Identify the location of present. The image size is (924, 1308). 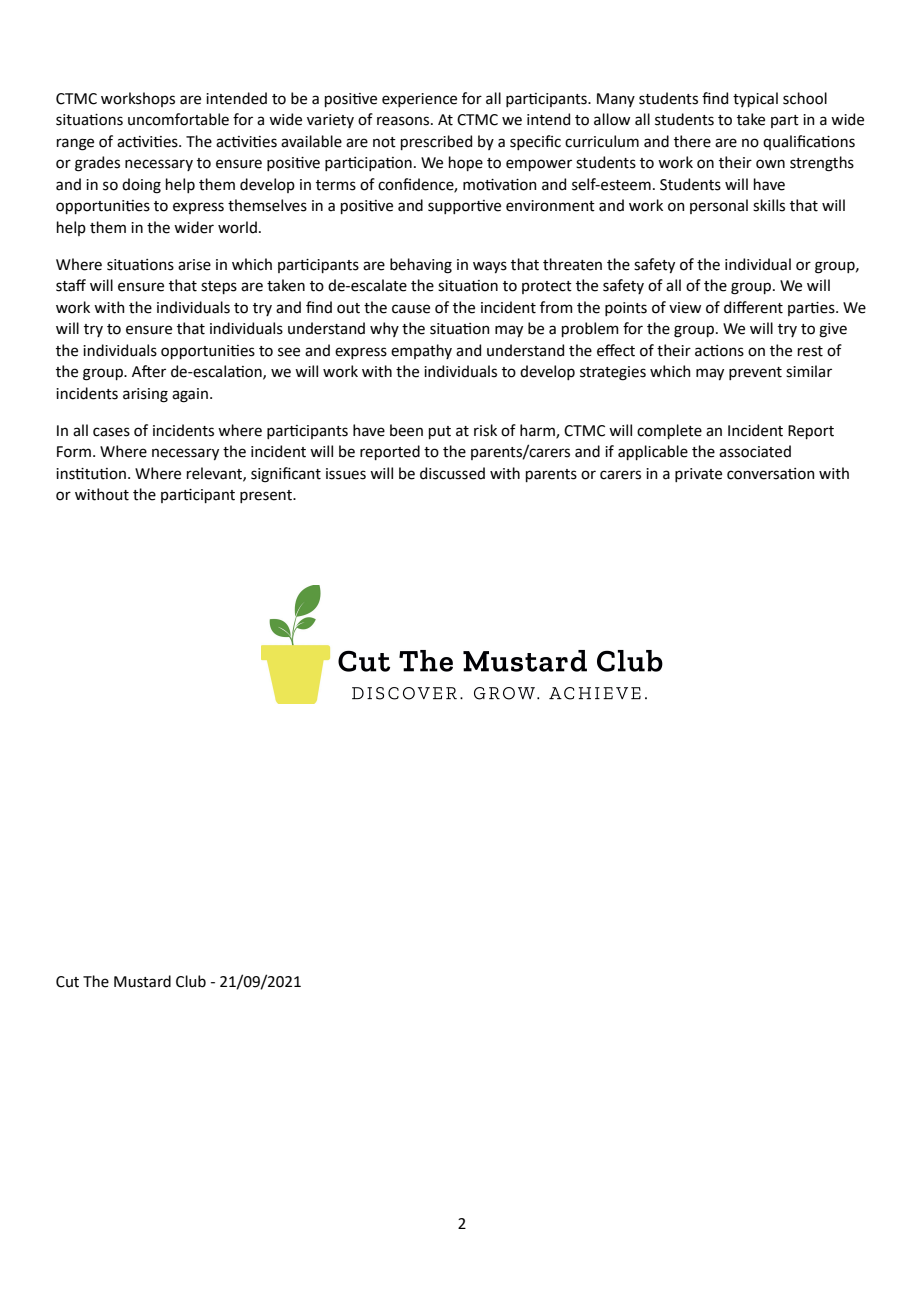
(267, 496).
